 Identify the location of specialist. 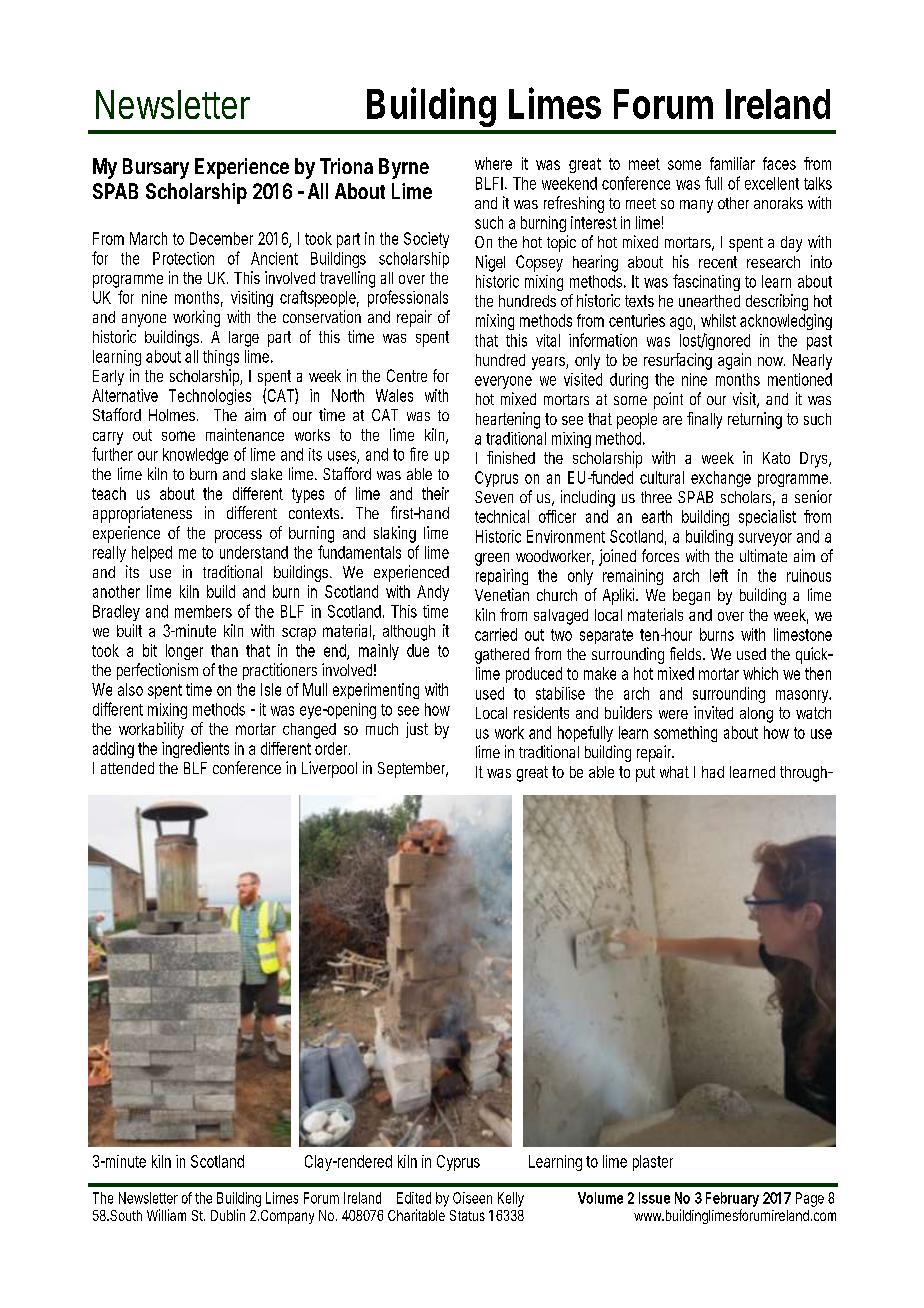
(767, 518).
